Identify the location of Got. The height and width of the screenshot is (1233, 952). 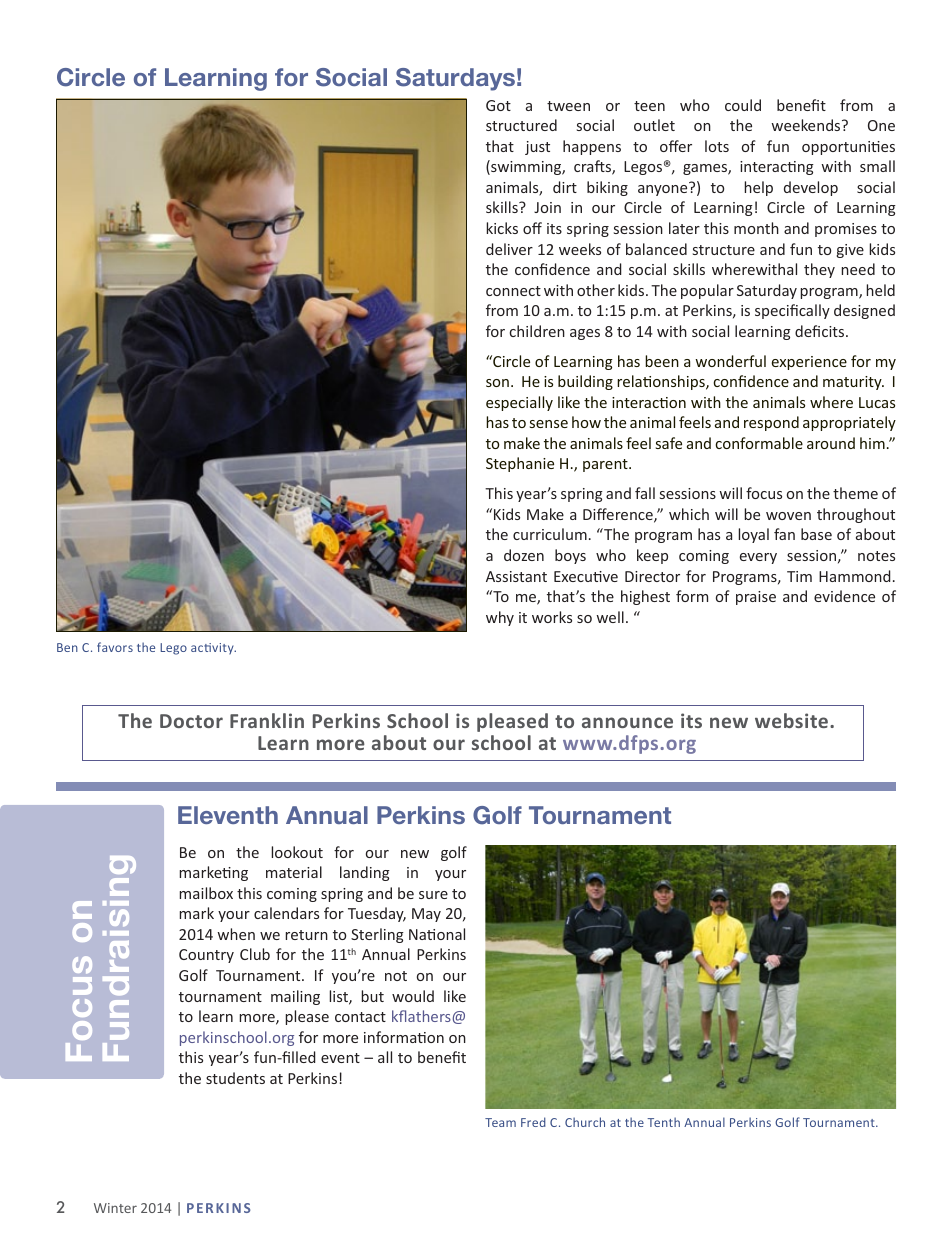
(498, 105).
